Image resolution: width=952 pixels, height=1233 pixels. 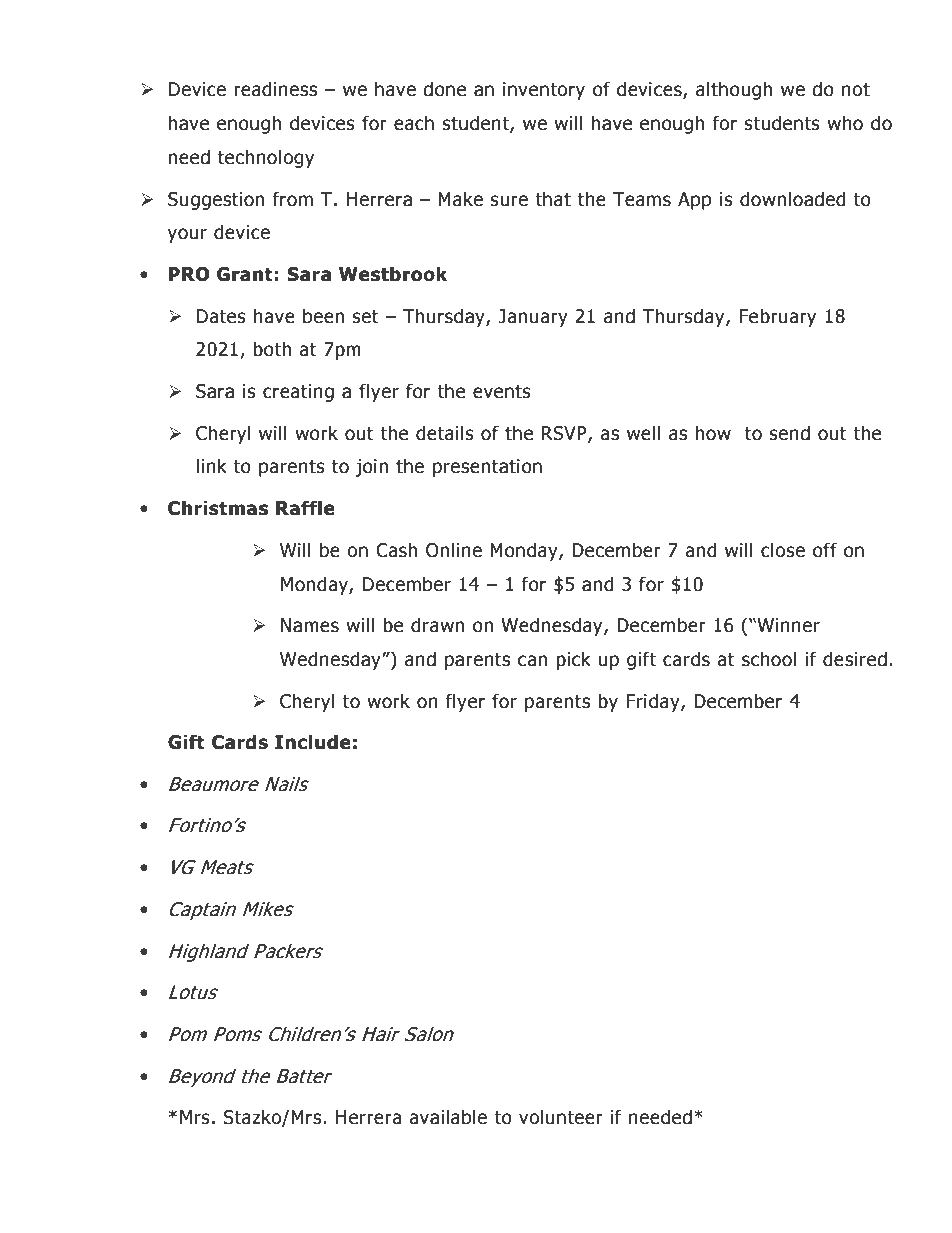 I want to click on volunteer, so click(x=561, y=1117).
